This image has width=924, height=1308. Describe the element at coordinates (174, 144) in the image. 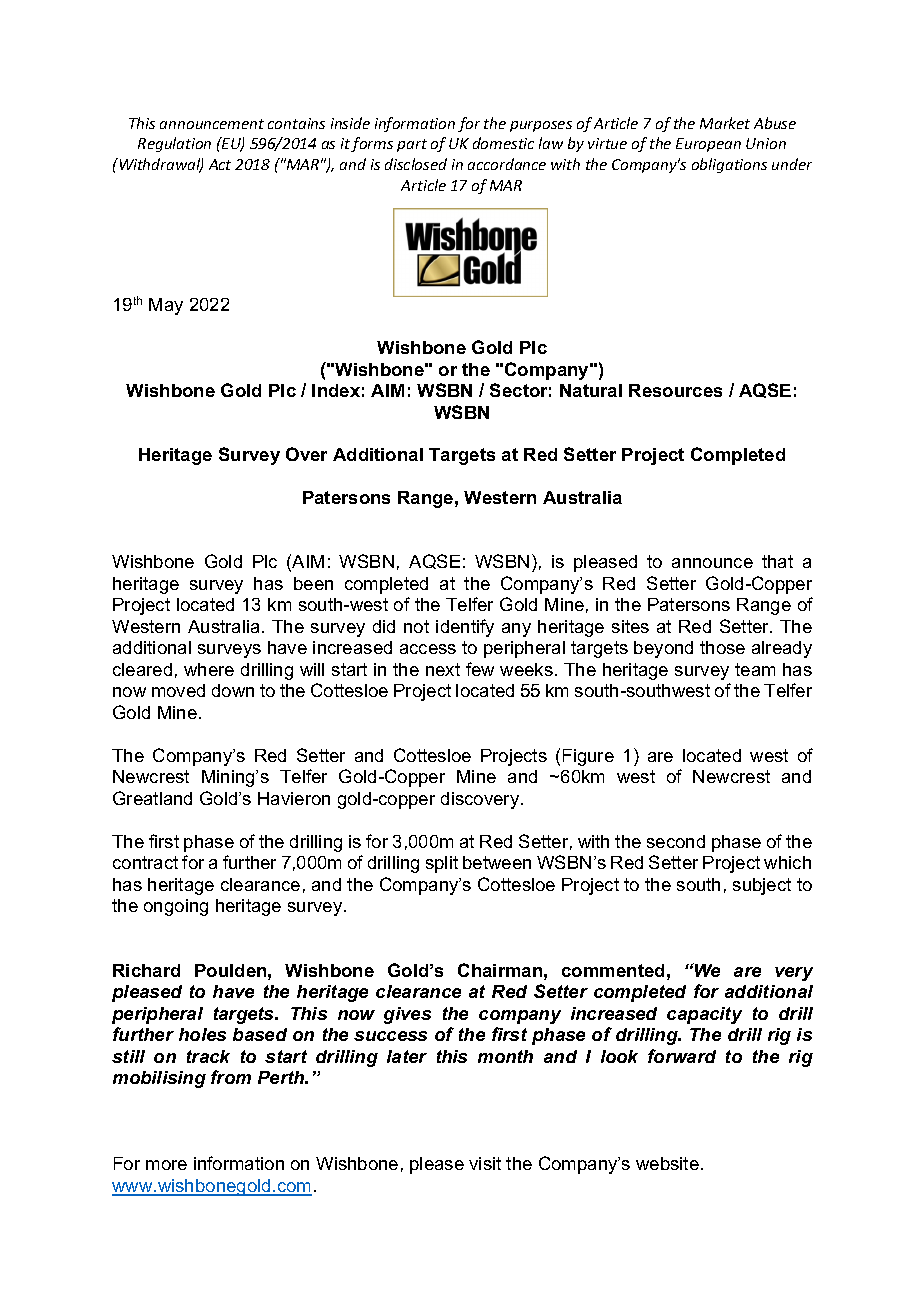

I see `Regulation` at that location.
